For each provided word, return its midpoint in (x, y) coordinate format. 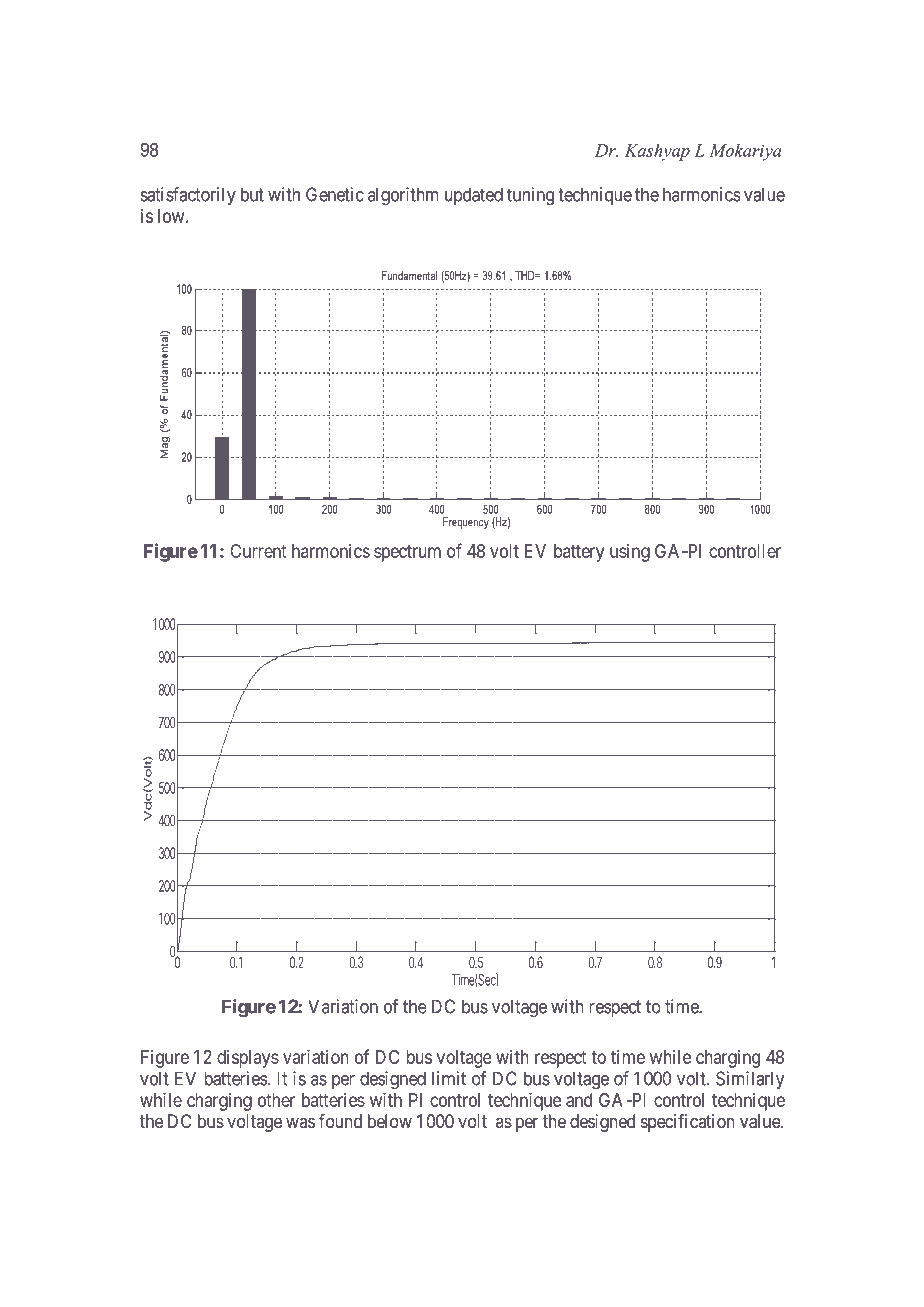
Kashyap (657, 152)
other (276, 1100)
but (252, 194)
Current (258, 551)
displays (248, 1059)
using (630, 553)
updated (474, 196)
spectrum (407, 553)
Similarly (750, 1080)
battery (579, 553)
